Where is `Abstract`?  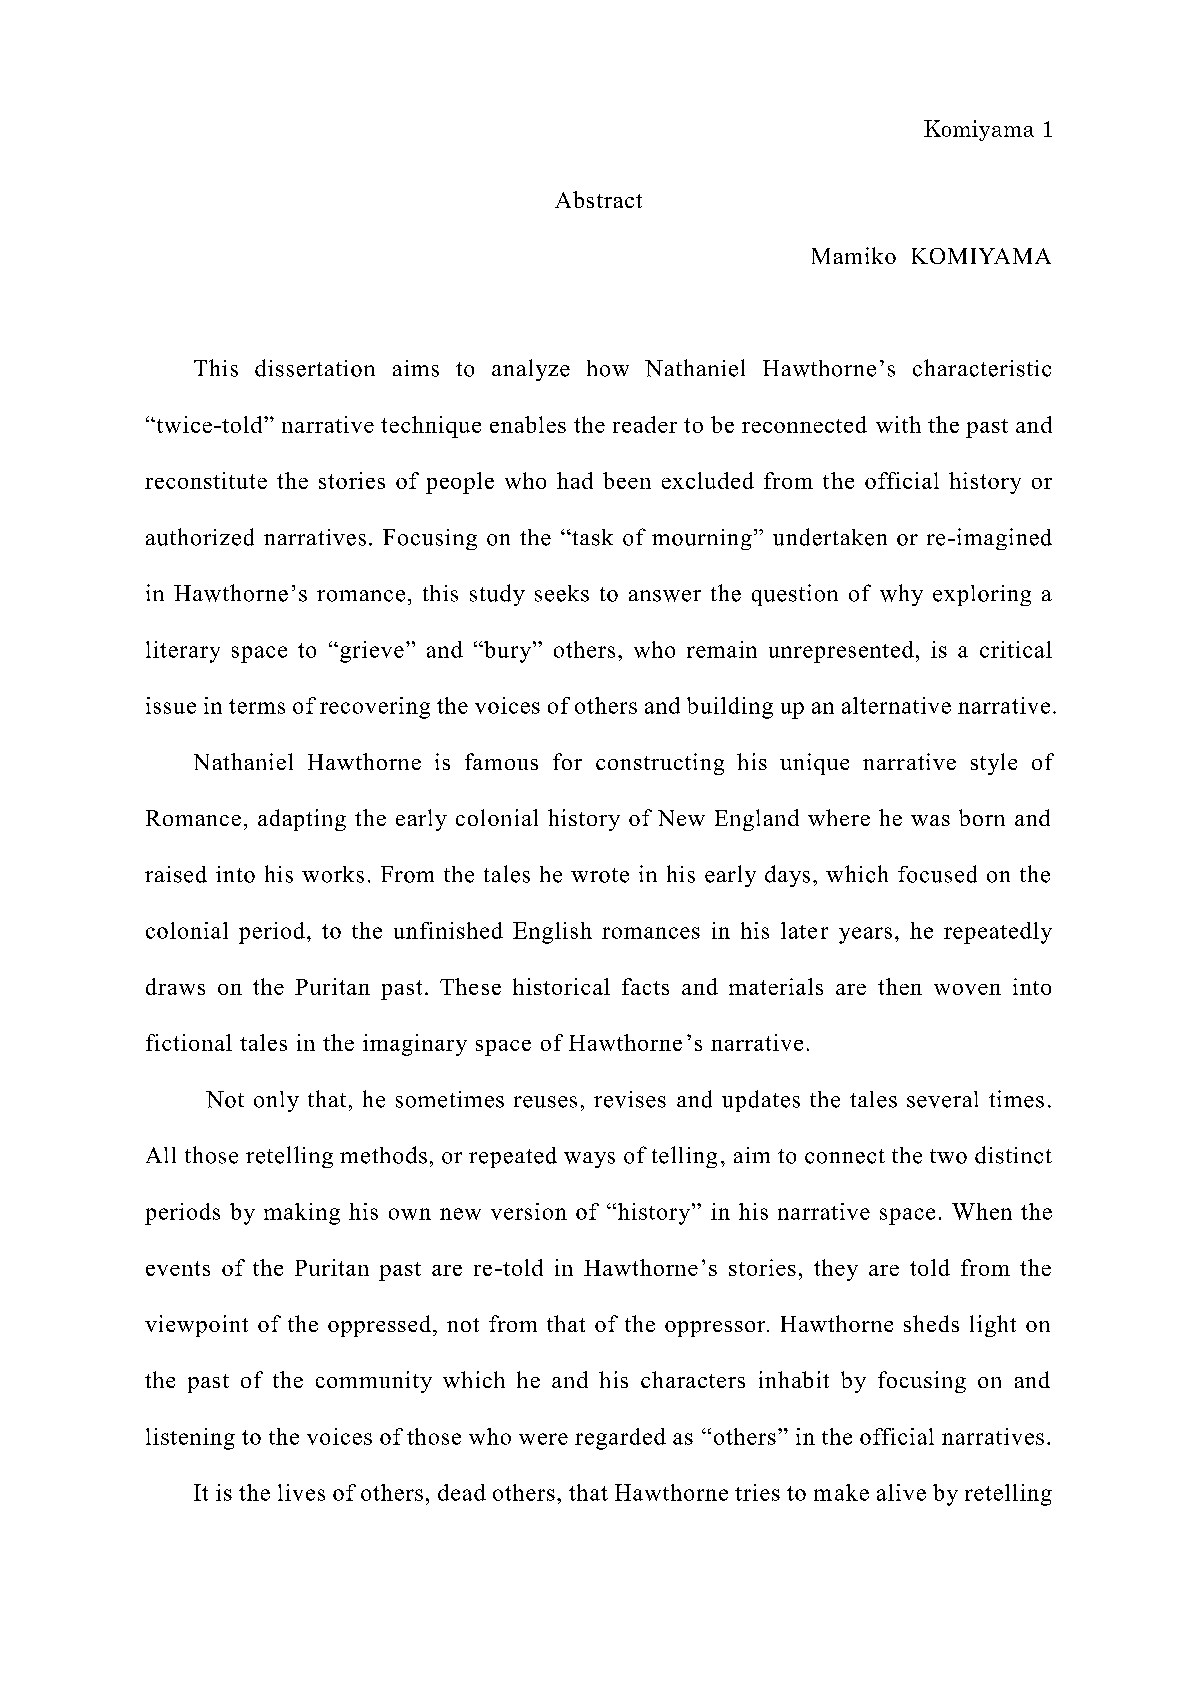
Abstract is located at coordinates (598, 199).
